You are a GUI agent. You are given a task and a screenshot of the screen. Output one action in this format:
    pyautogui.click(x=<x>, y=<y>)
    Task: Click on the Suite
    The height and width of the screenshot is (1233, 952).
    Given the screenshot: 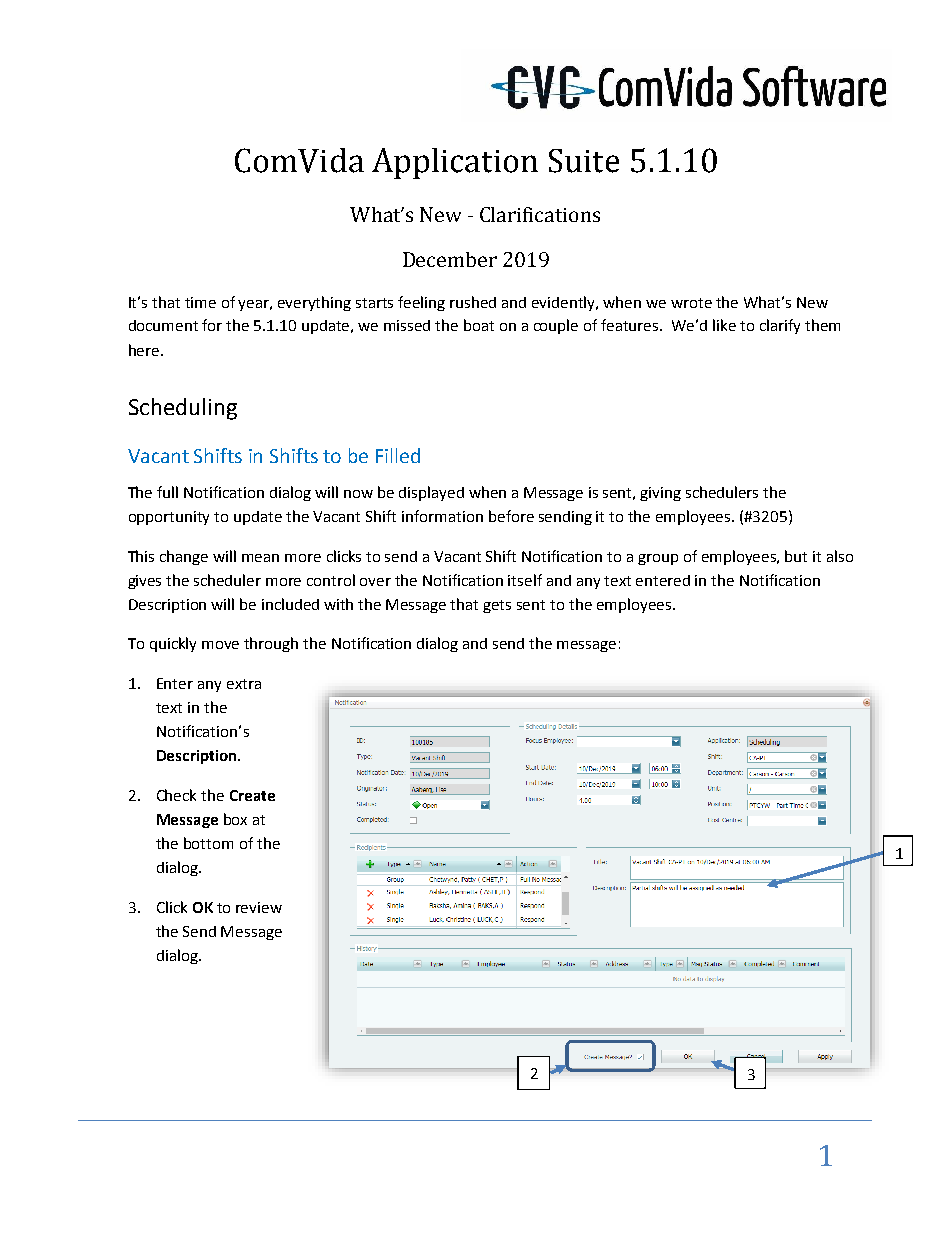 What is the action you would take?
    pyautogui.click(x=584, y=161)
